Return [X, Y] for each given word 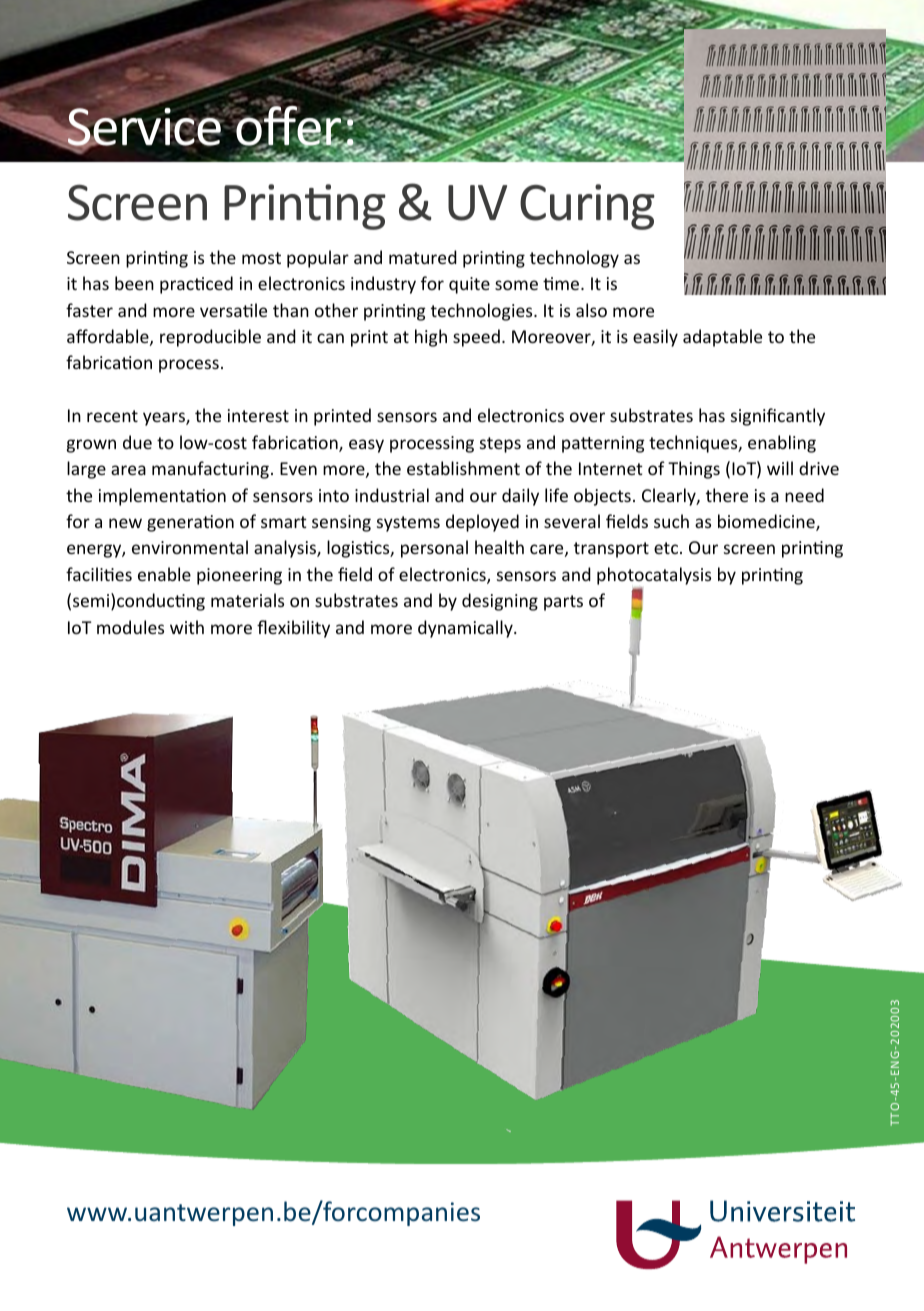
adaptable [722, 338]
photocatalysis [654, 576]
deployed [482, 523]
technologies [483, 312]
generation [190, 523]
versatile [233, 310]
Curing [587, 207]
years [165, 419]
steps [500, 445]
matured [423, 257]
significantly [778, 417]
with [187, 627]
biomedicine [767, 522]
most [261, 258]
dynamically [466, 629]
